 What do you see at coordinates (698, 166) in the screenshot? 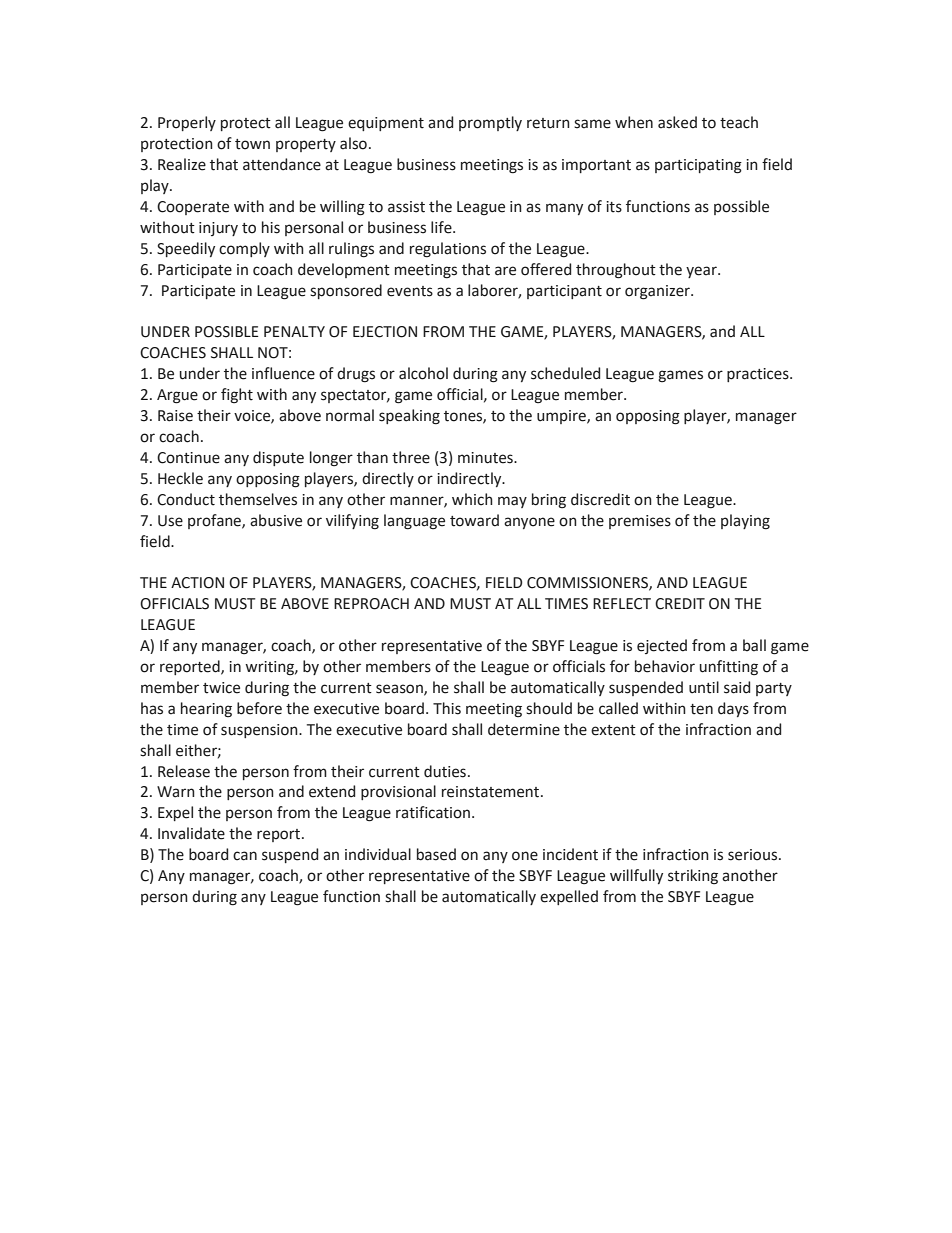
I see `participating` at bounding box center [698, 166].
